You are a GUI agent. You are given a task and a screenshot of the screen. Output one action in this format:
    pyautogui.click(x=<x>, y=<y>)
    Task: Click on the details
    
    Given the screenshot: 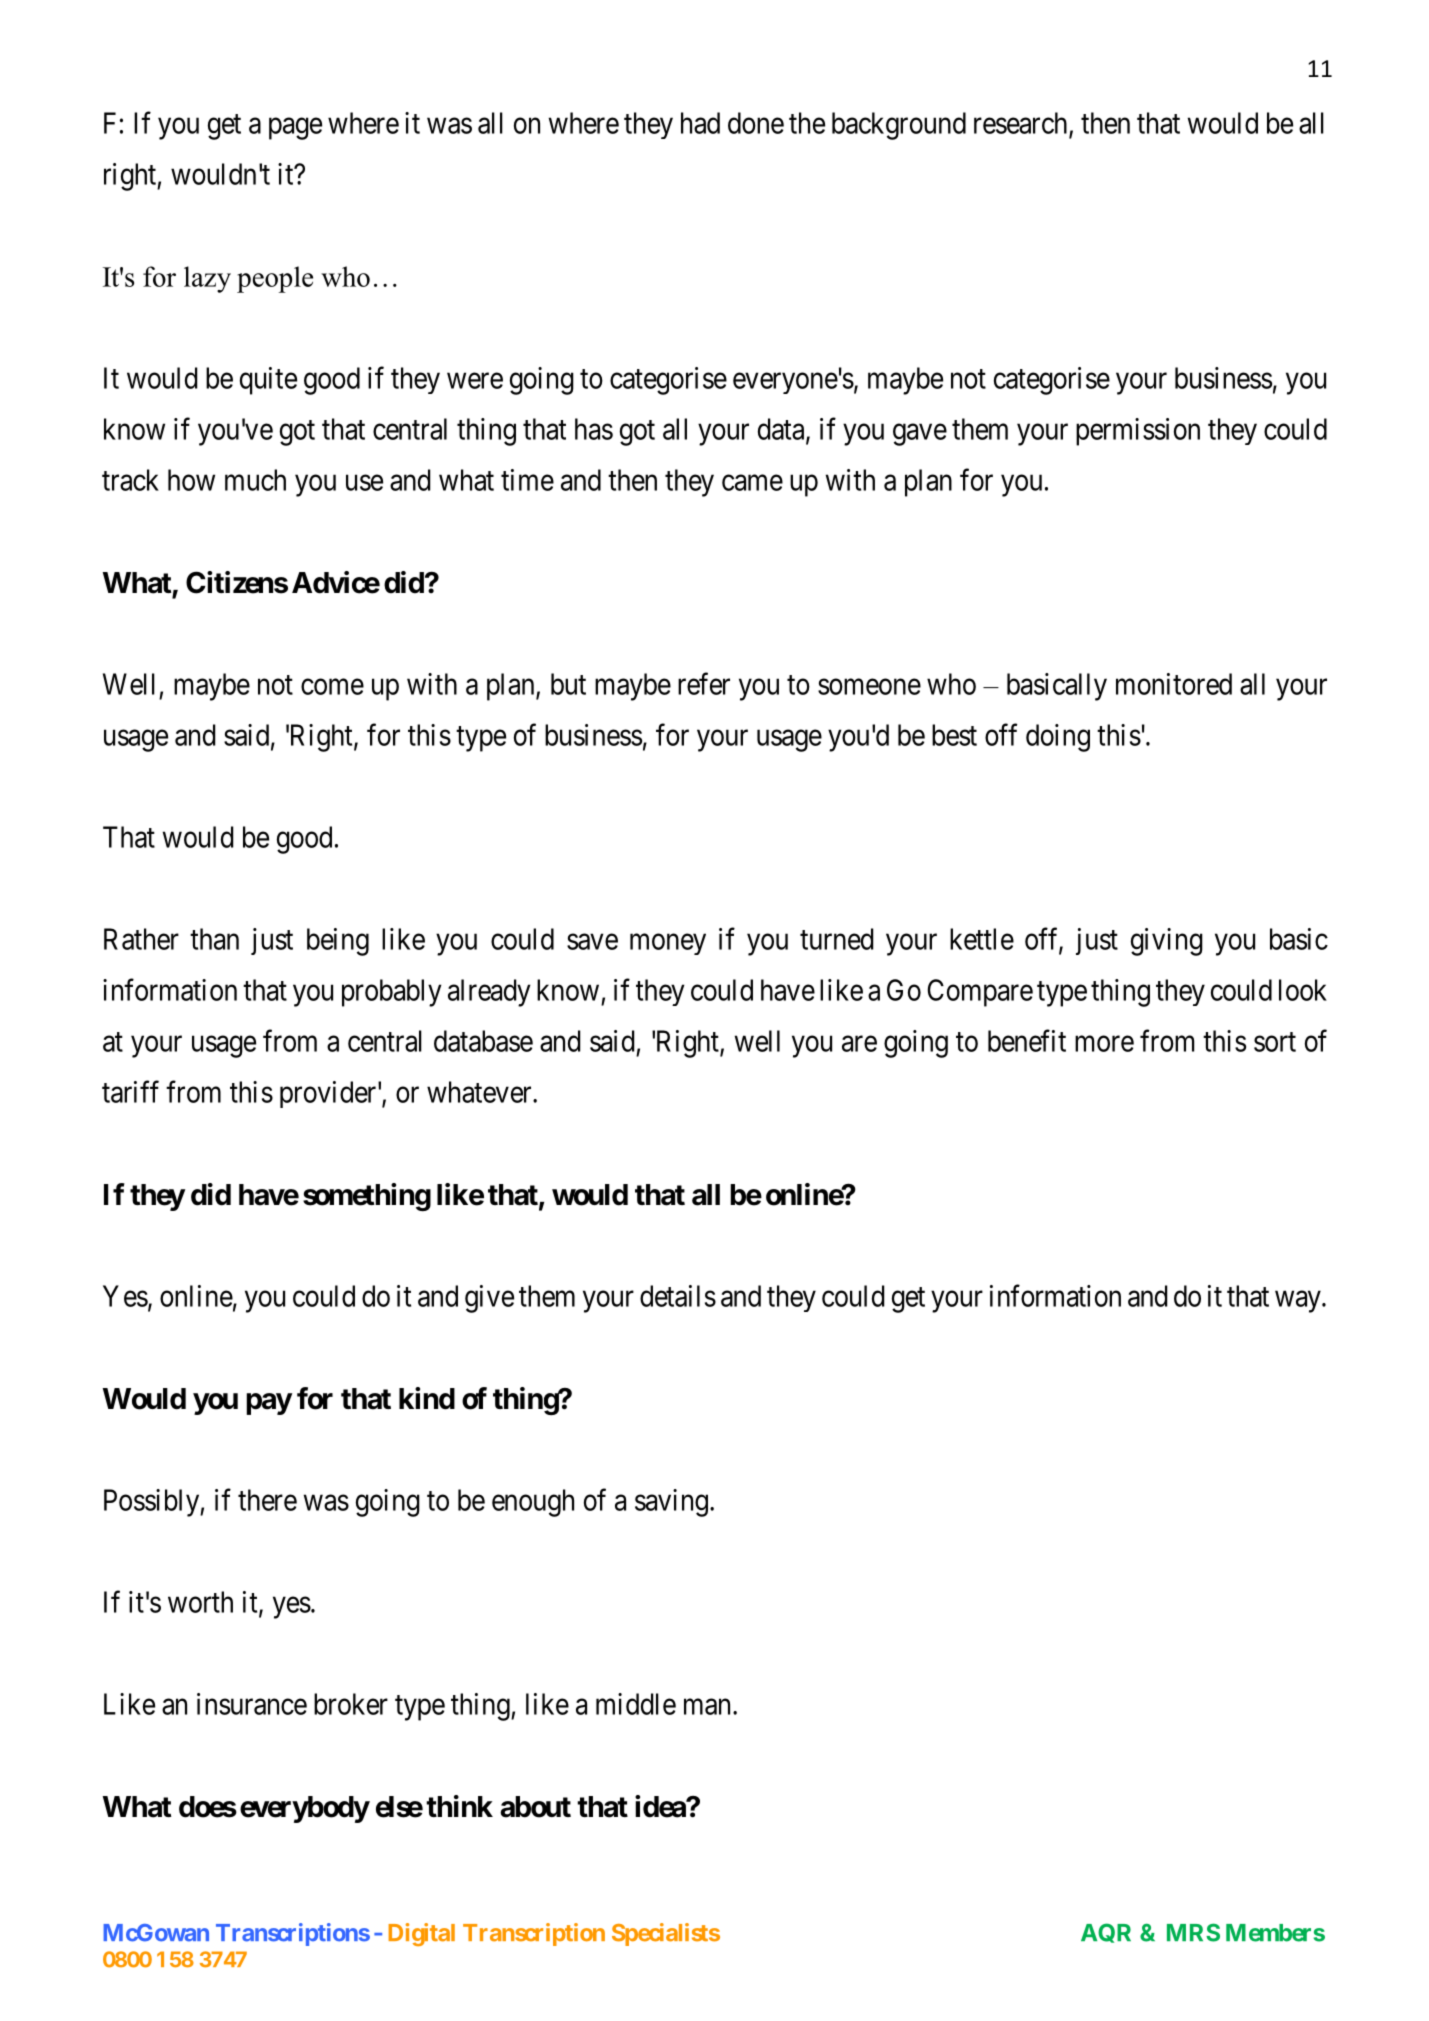 What is the action you would take?
    pyautogui.click(x=678, y=1296)
